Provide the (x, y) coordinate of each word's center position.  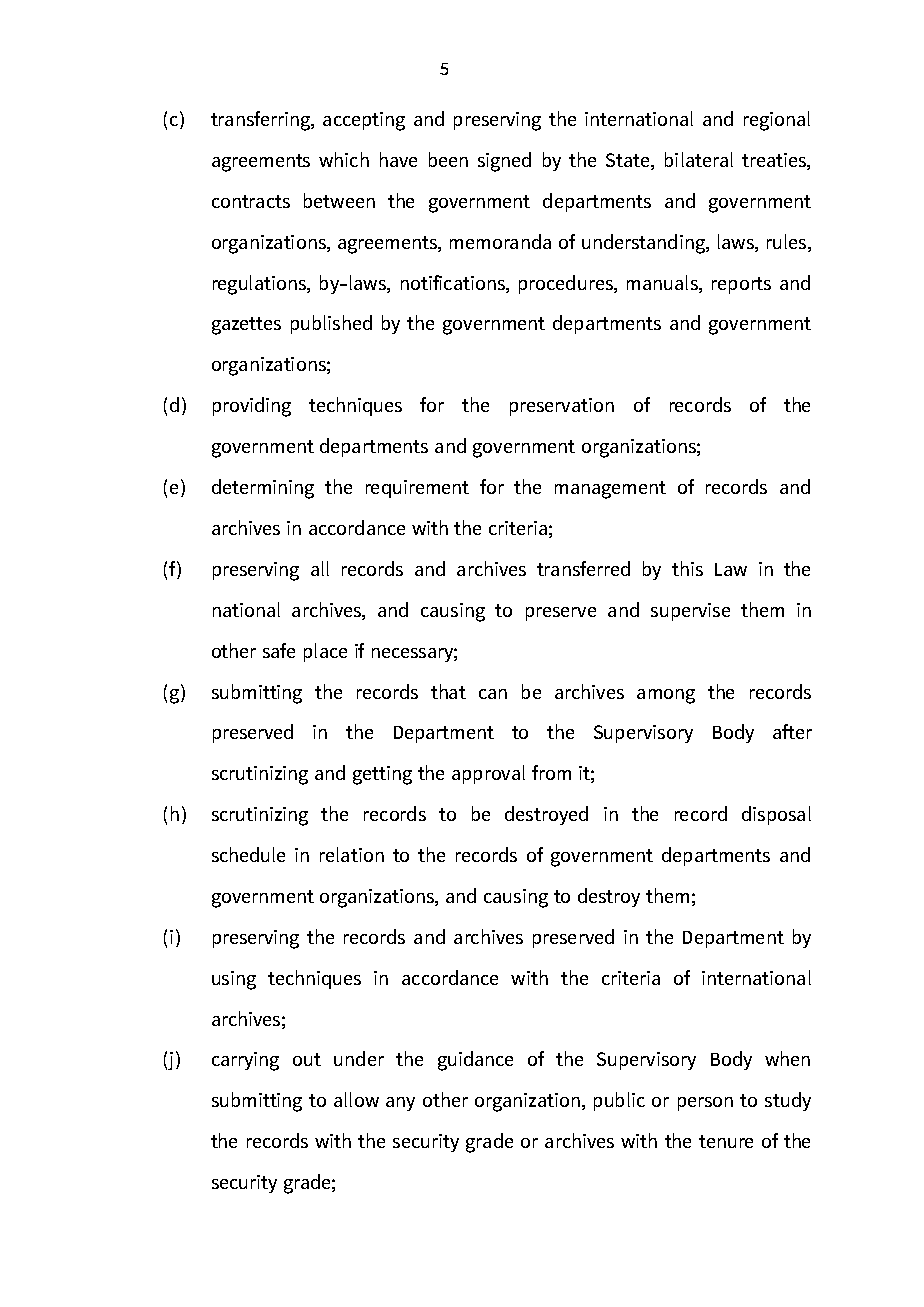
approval (488, 774)
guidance (475, 1061)
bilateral (699, 159)
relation (352, 854)
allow (356, 1099)
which (344, 159)
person (705, 1104)
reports (741, 285)
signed (504, 162)
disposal (776, 815)
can (493, 694)
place (325, 652)
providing (252, 407)
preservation (562, 407)
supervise (690, 612)
